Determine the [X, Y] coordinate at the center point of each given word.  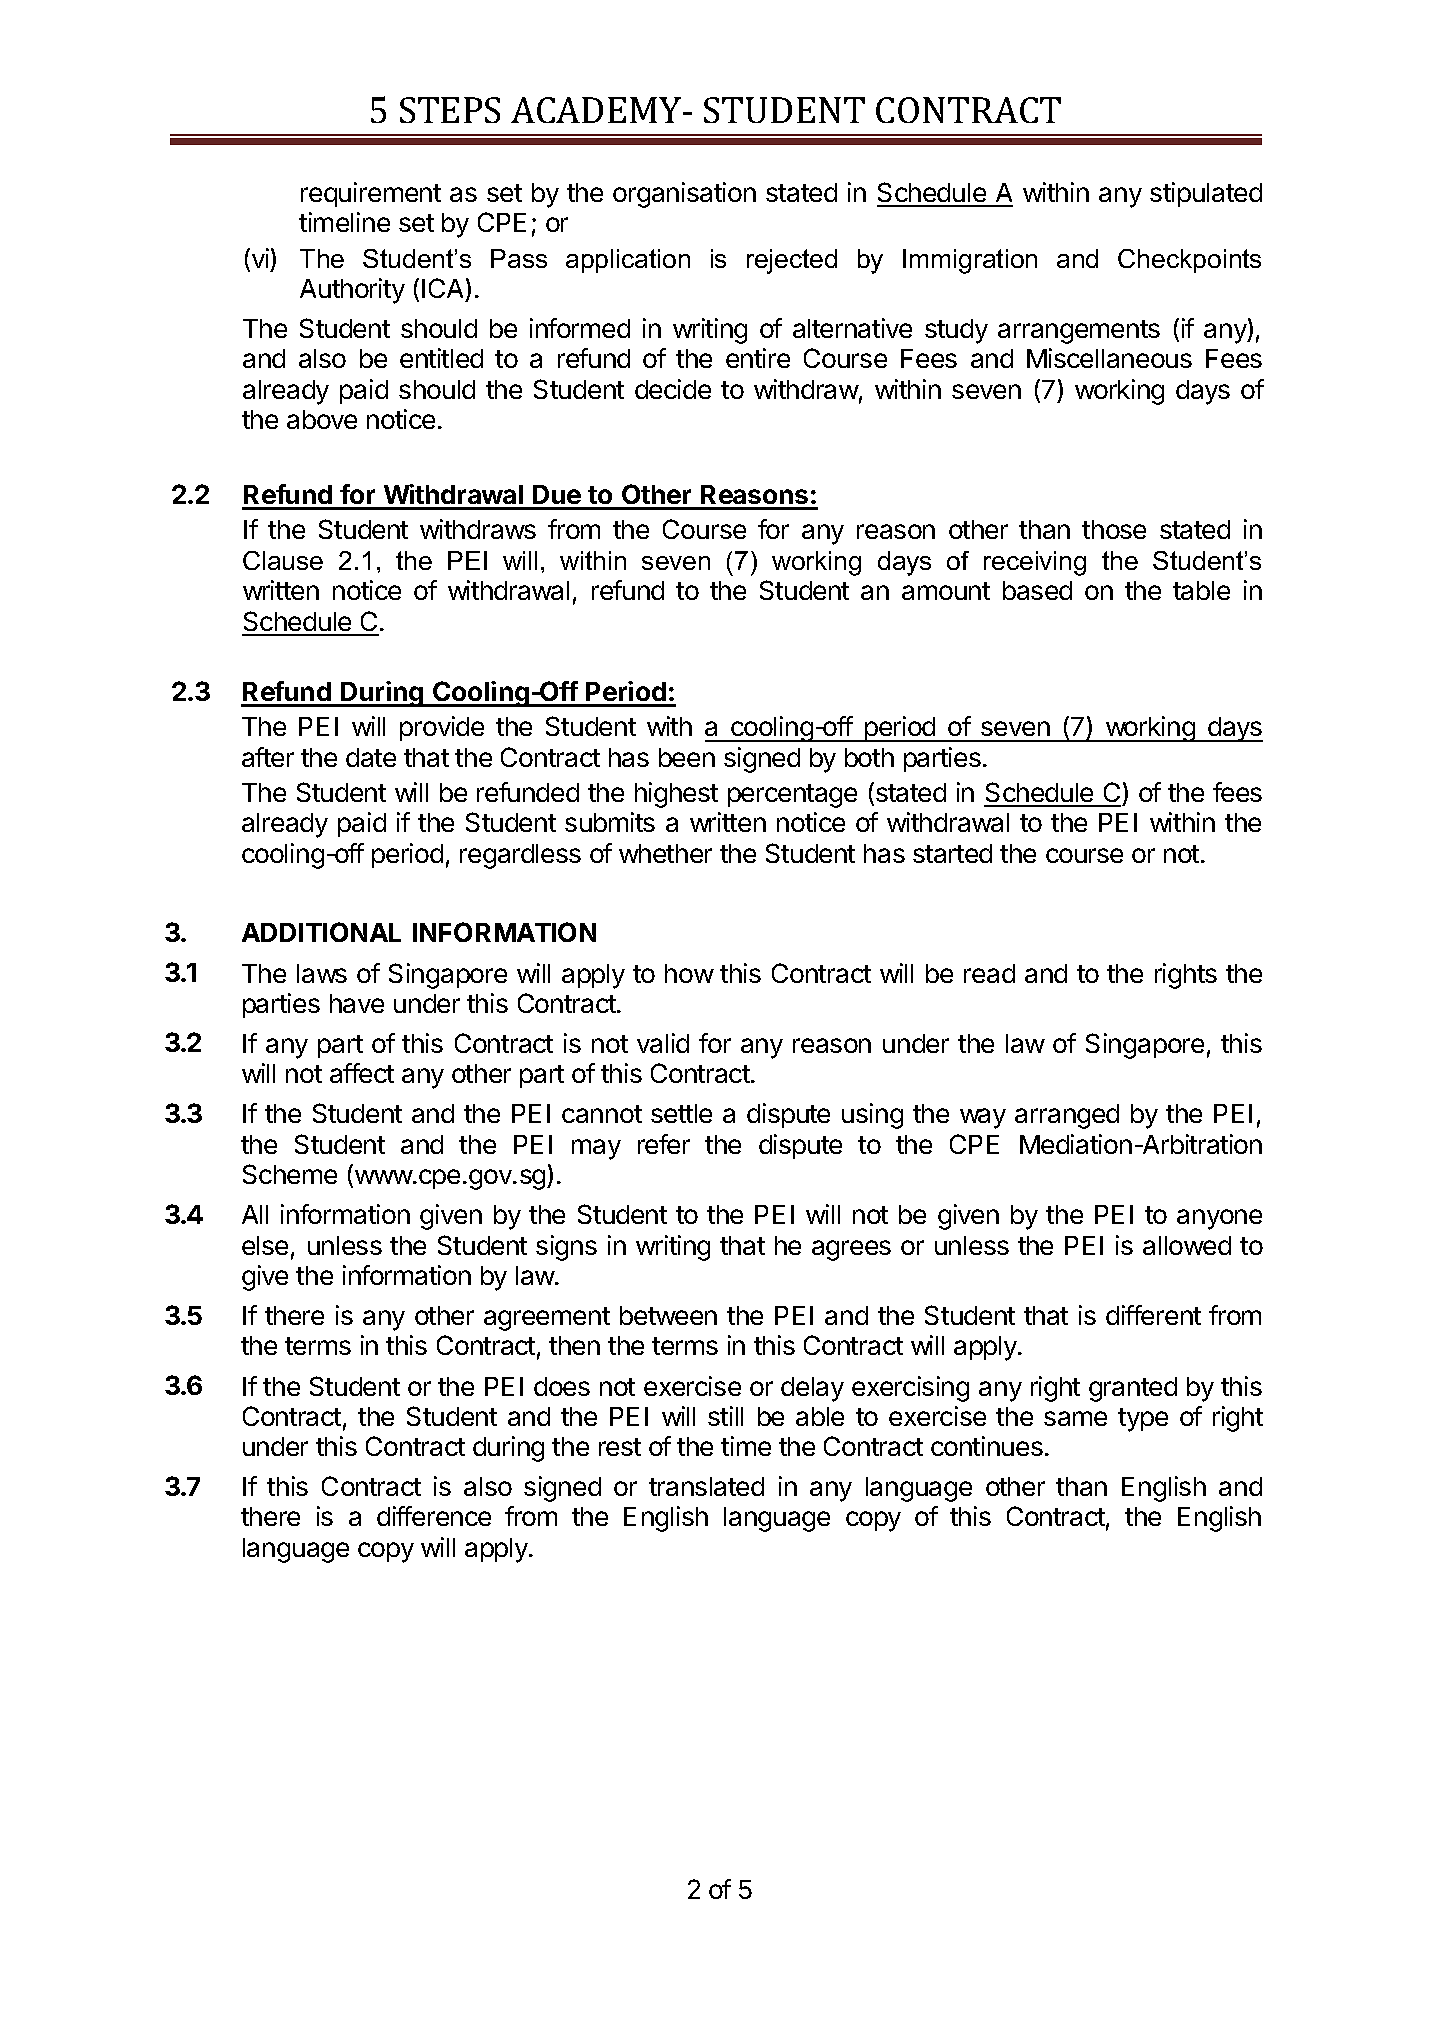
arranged [1067, 1116]
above [322, 419]
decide [673, 389]
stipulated [1206, 194]
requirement [371, 194]
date [371, 757]
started [952, 853]
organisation [684, 195]
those [1114, 529]
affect [362, 1073]
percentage [792, 796]
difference [434, 1516]
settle [681, 1113]
